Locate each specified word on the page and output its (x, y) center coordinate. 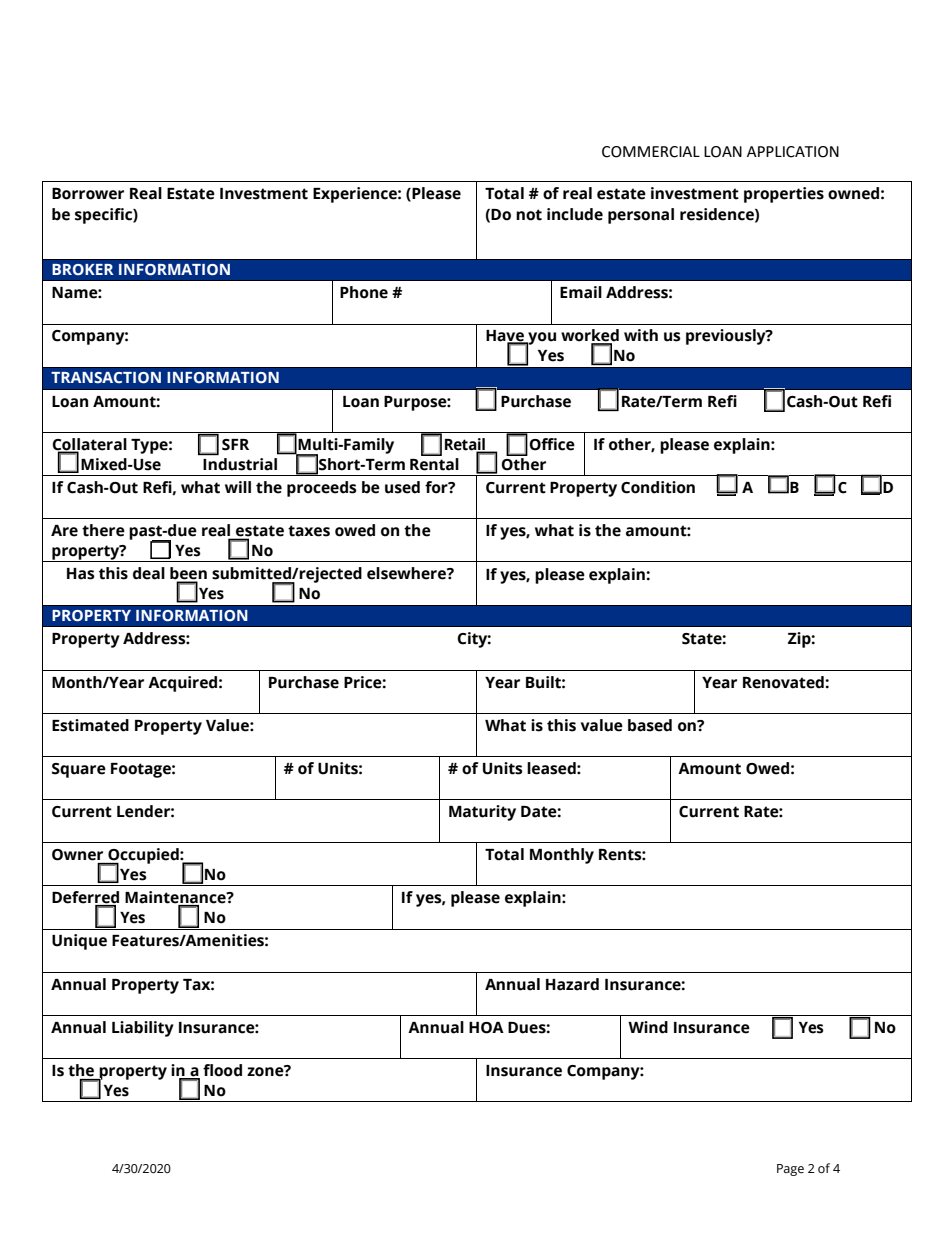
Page (790, 1170)
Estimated (90, 725)
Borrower (88, 194)
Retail (466, 445)
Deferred (85, 898)
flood (222, 1070)
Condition (658, 487)
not (529, 215)
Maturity (482, 813)
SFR (235, 445)
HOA (486, 1028)
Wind (648, 1027)
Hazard (572, 984)
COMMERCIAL (651, 152)
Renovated (784, 682)
